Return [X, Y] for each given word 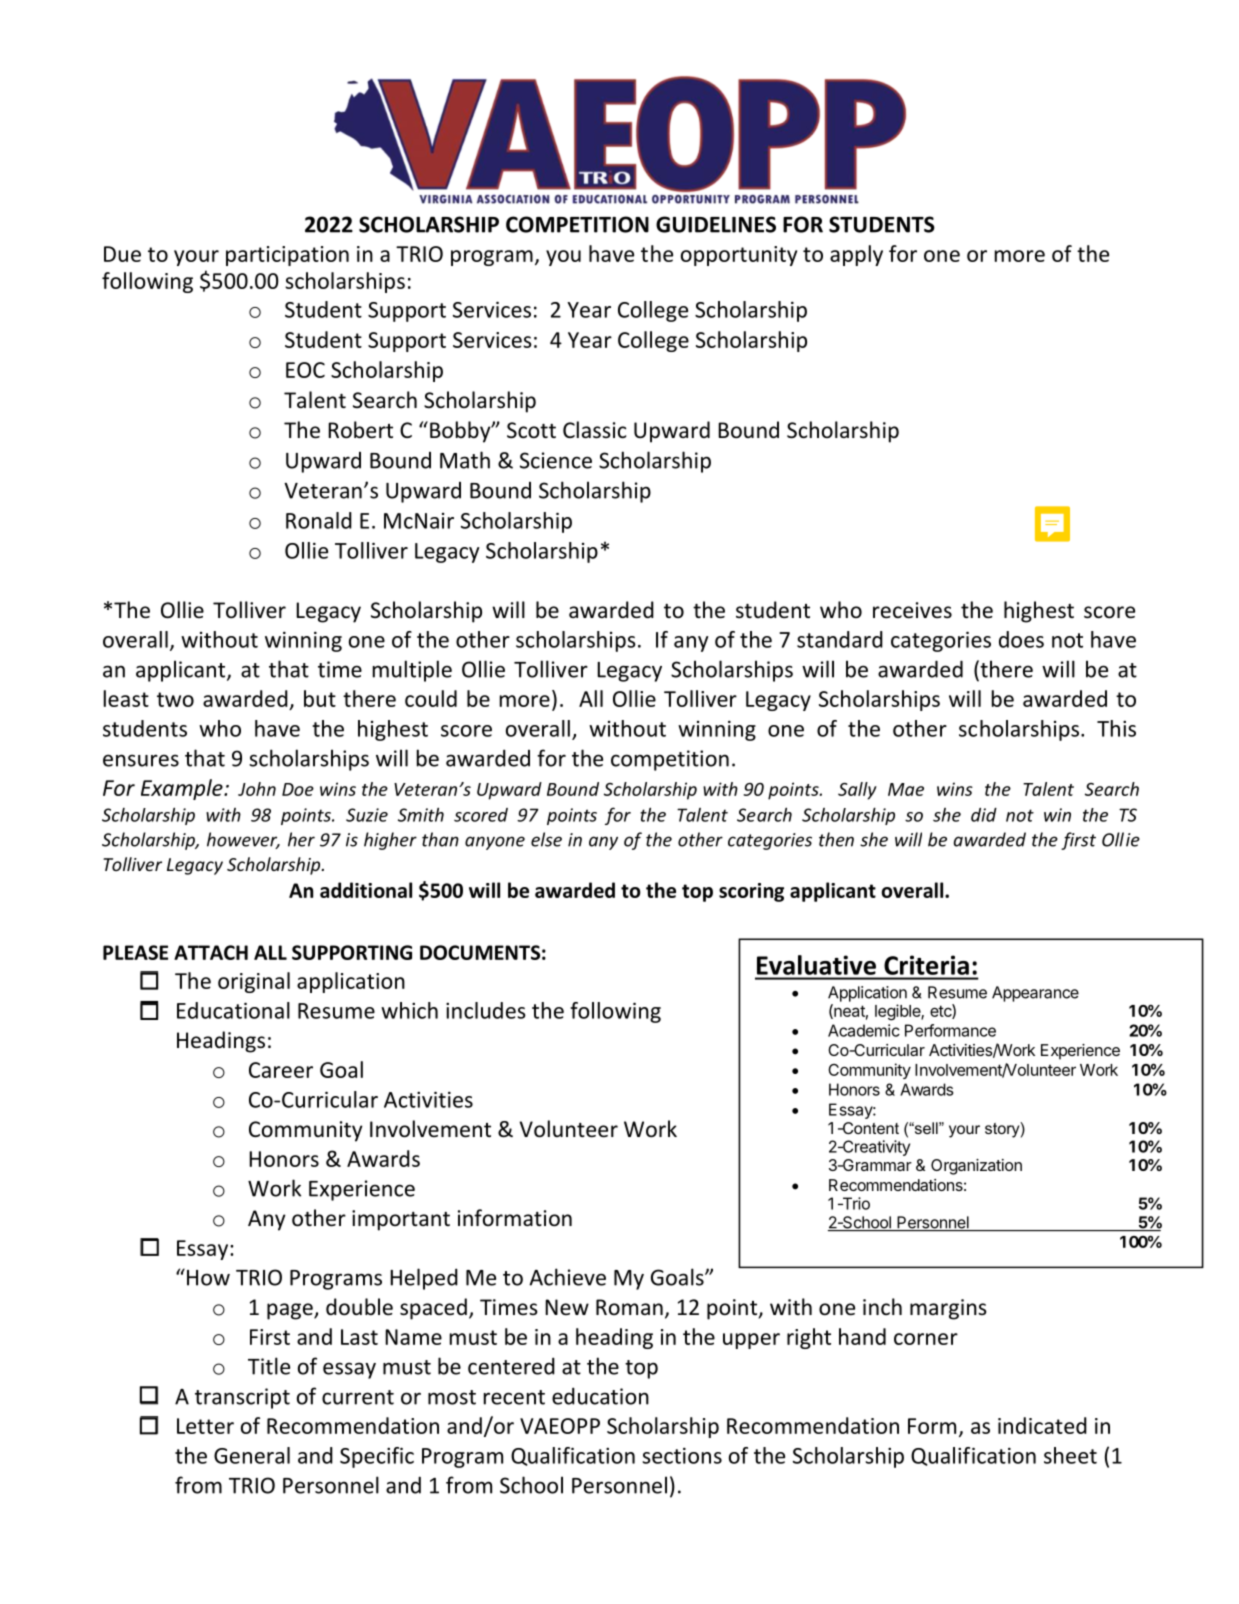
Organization [976, 1167]
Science [556, 460]
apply [856, 255]
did [984, 815]
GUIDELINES [716, 224]
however [243, 840]
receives [912, 610]
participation [287, 256]
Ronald [319, 520]
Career [281, 1070]
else [546, 839]
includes [486, 1010]
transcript [242, 1398]
